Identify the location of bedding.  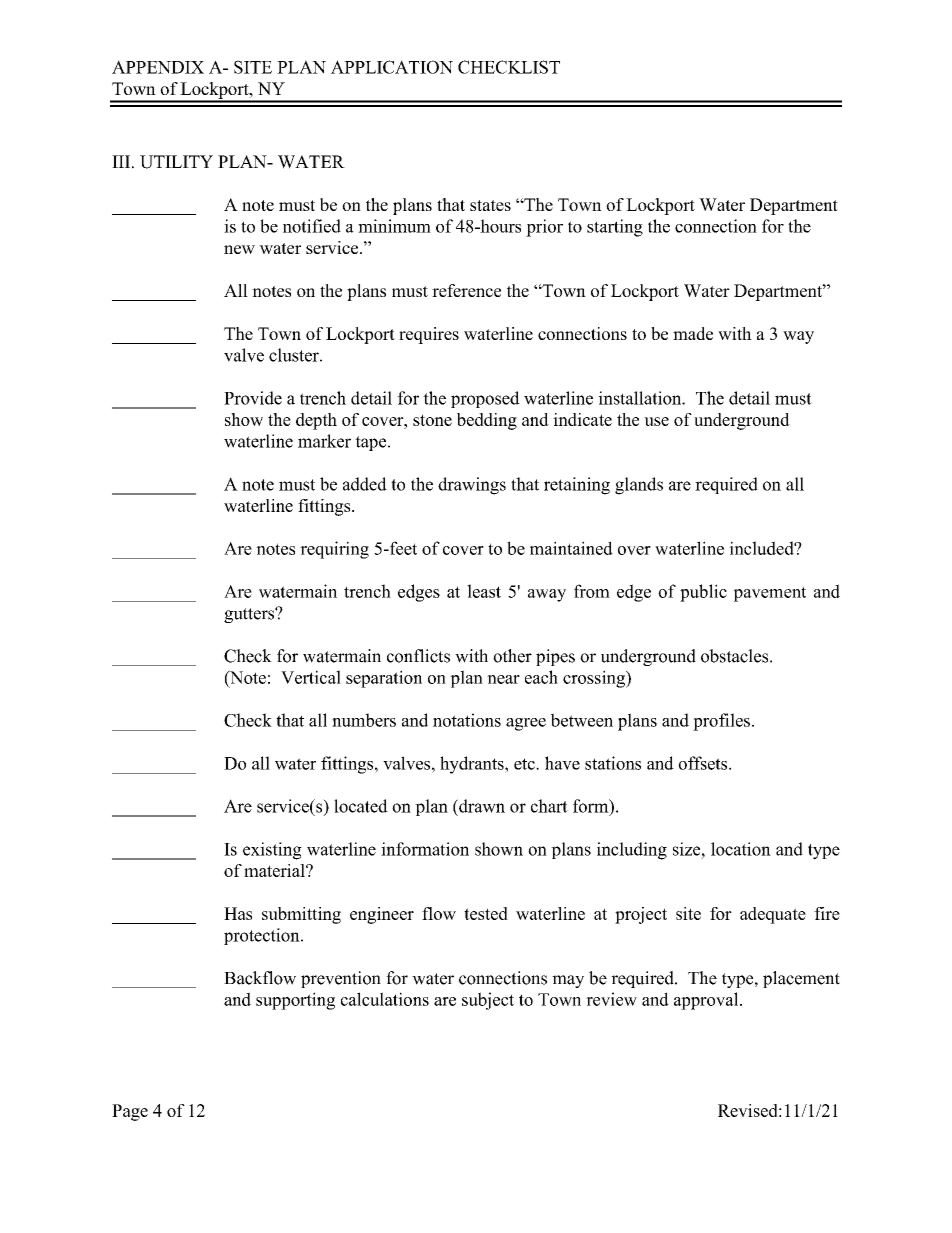
(487, 421).
